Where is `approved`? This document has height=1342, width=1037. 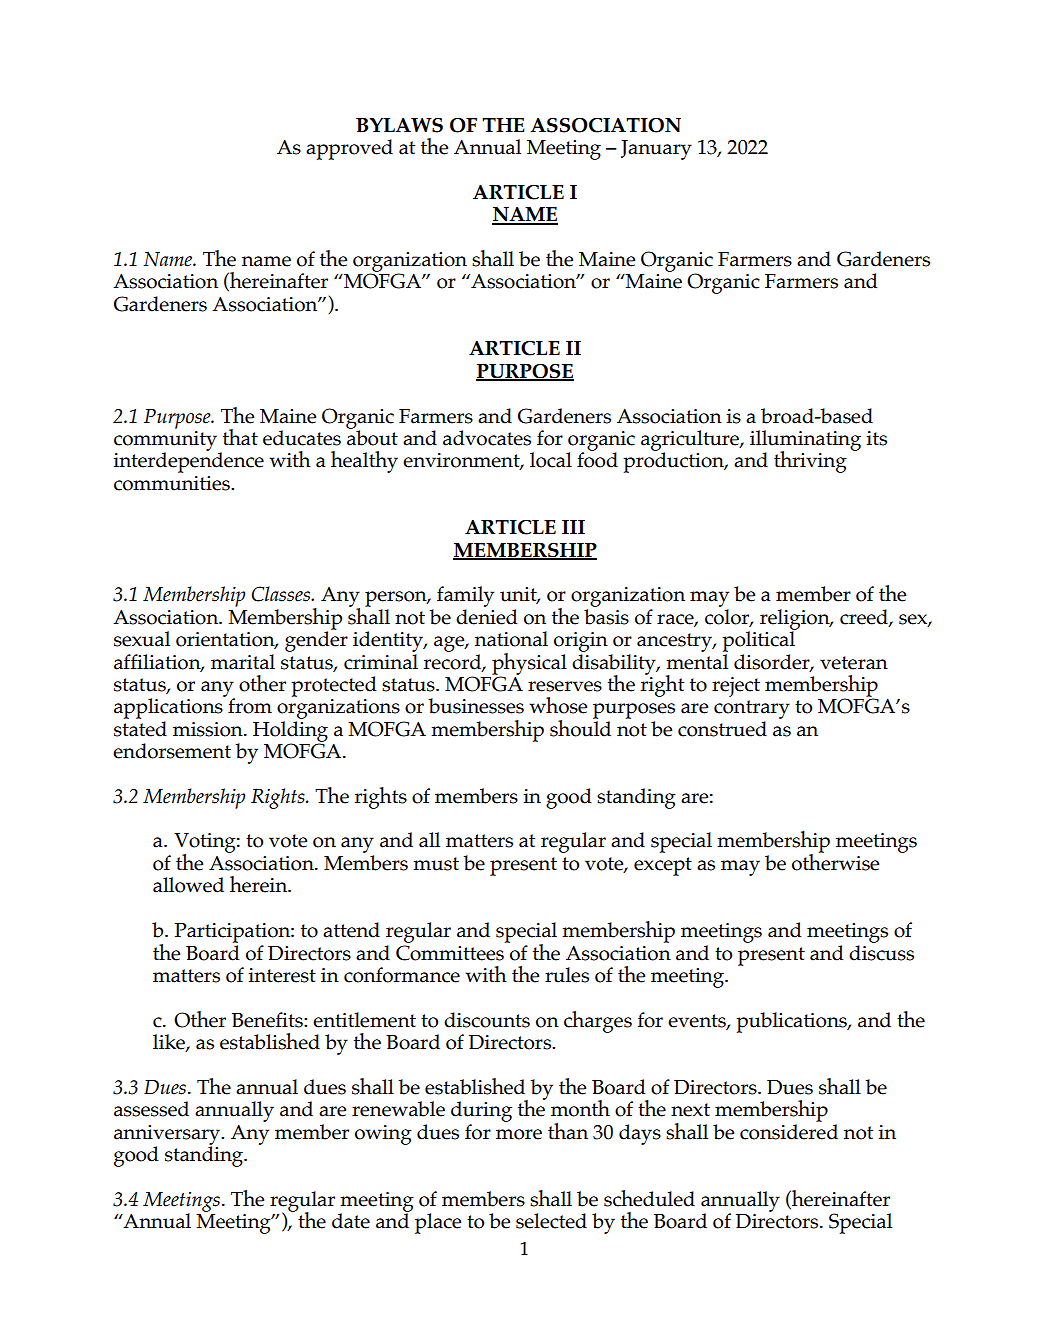 approved is located at coordinates (349, 149).
